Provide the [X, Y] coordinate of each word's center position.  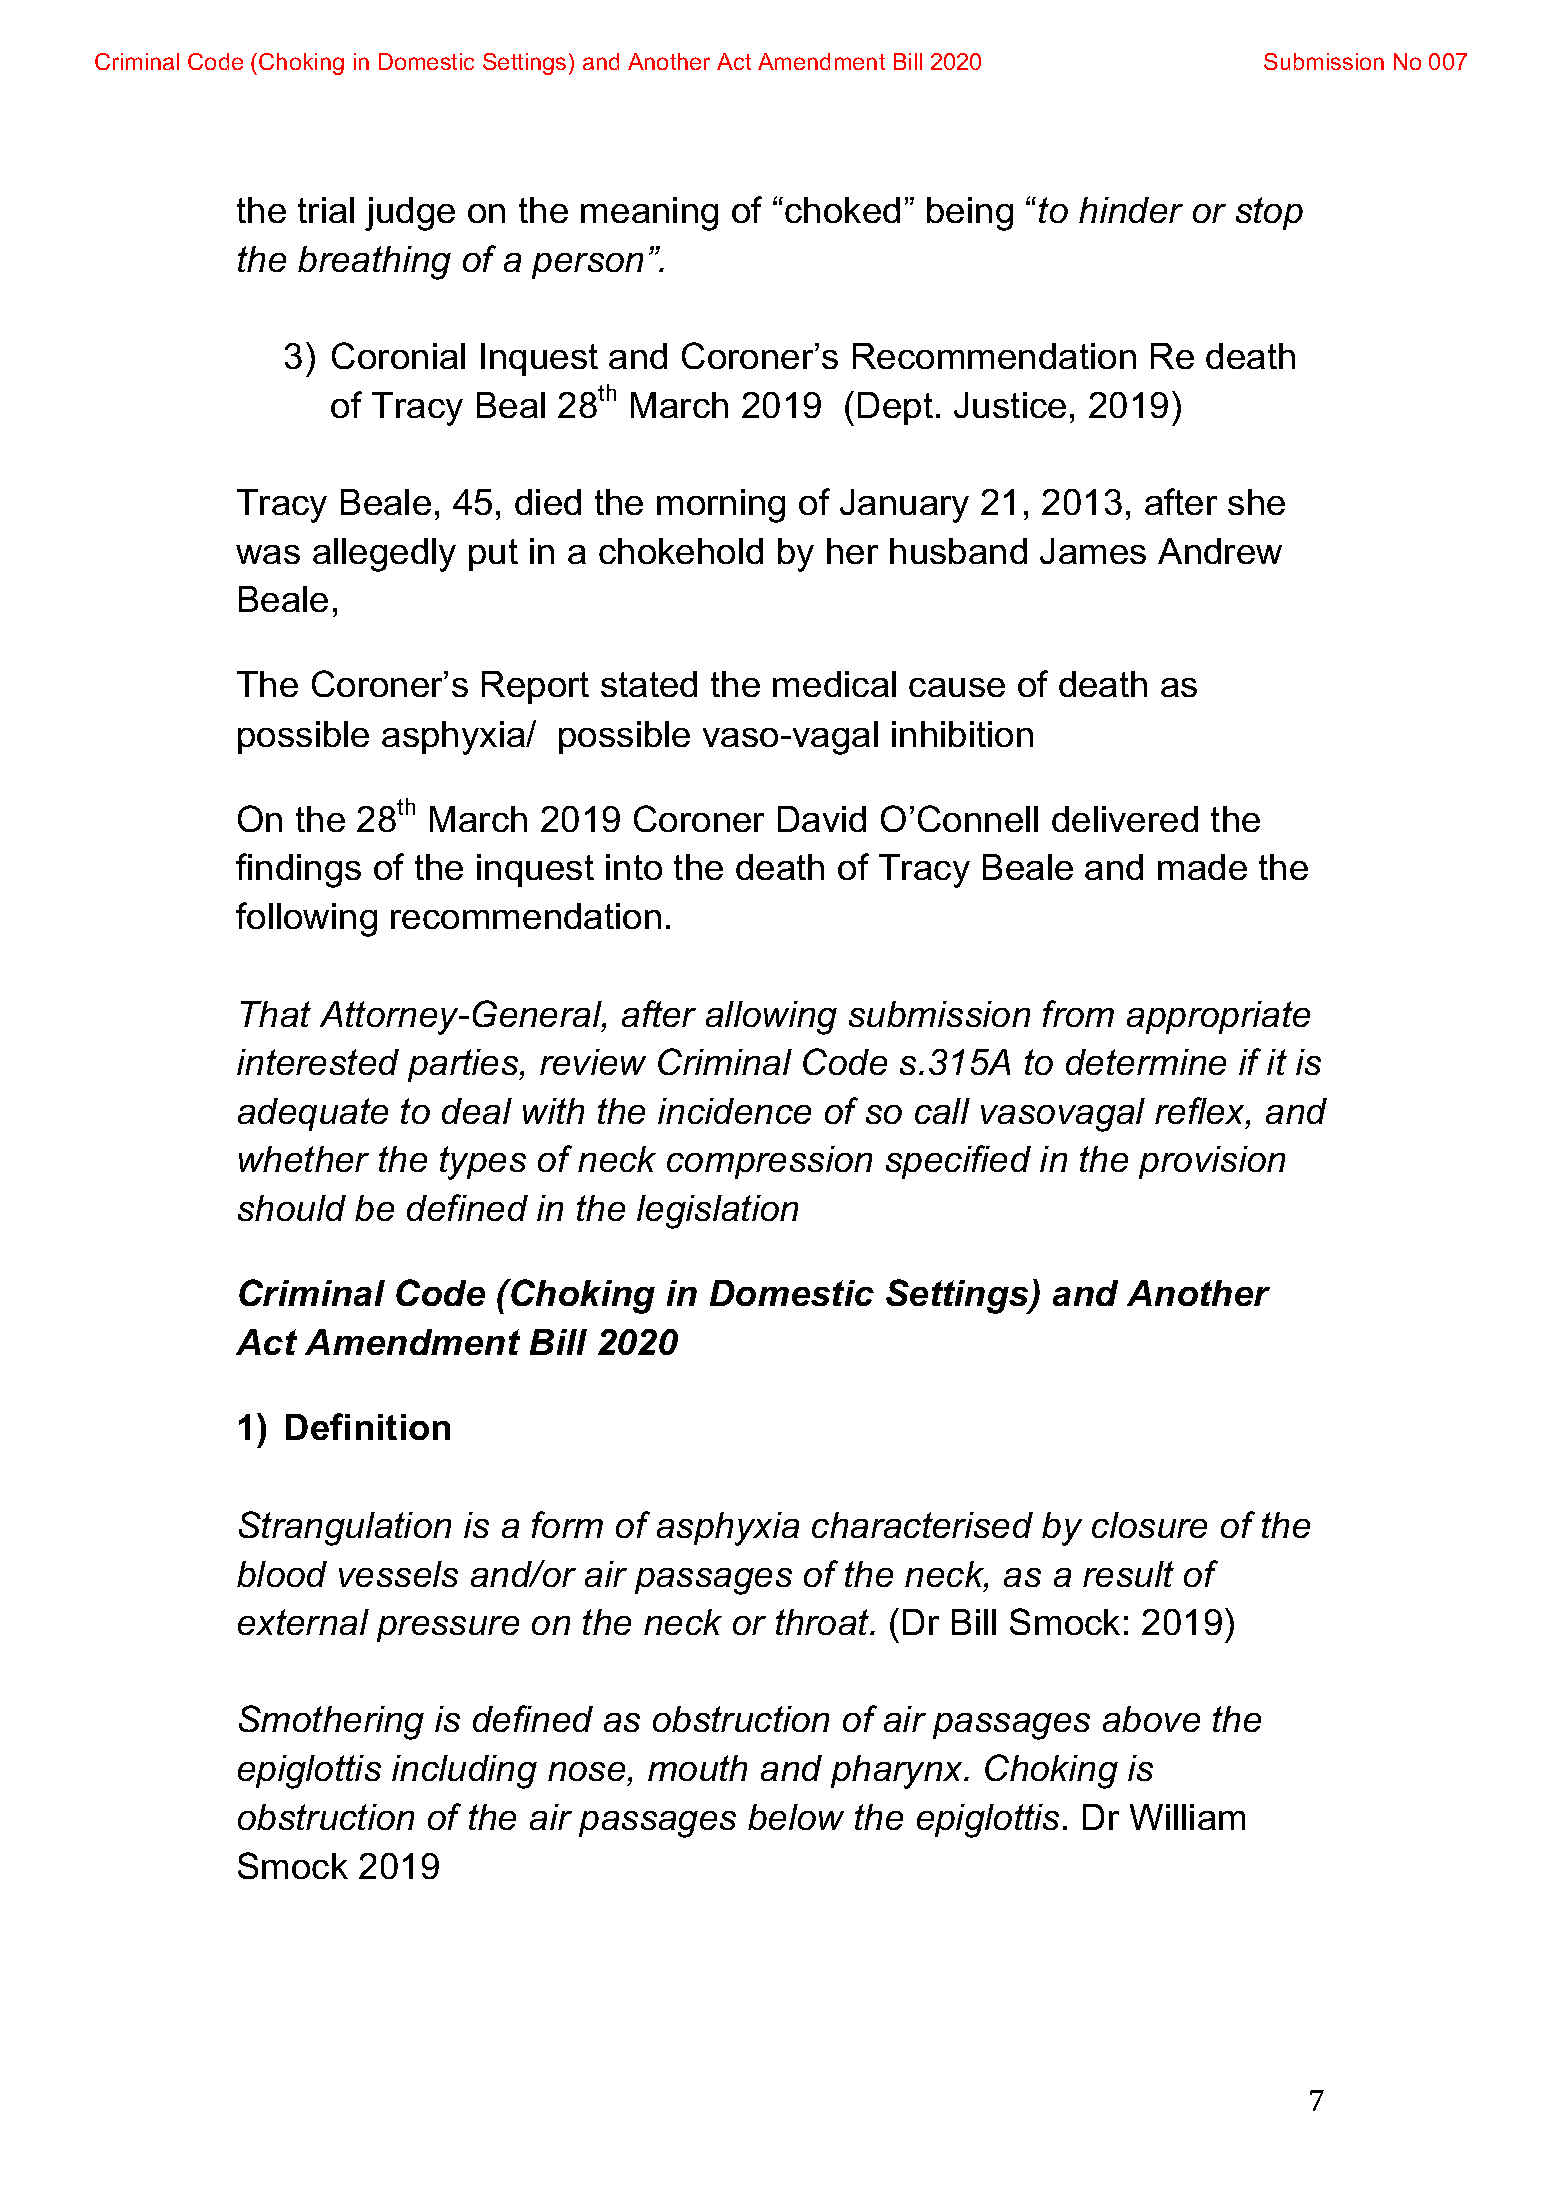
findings [298, 870]
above [1151, 1719]
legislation [717, 1212]
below [796, 1817]
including [464, 1772]
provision [1212, 1162]
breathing [374, 263]
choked [842, 210]
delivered [1125, 819]
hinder [1131, 210]
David [822, 819]
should [292, 1208]
